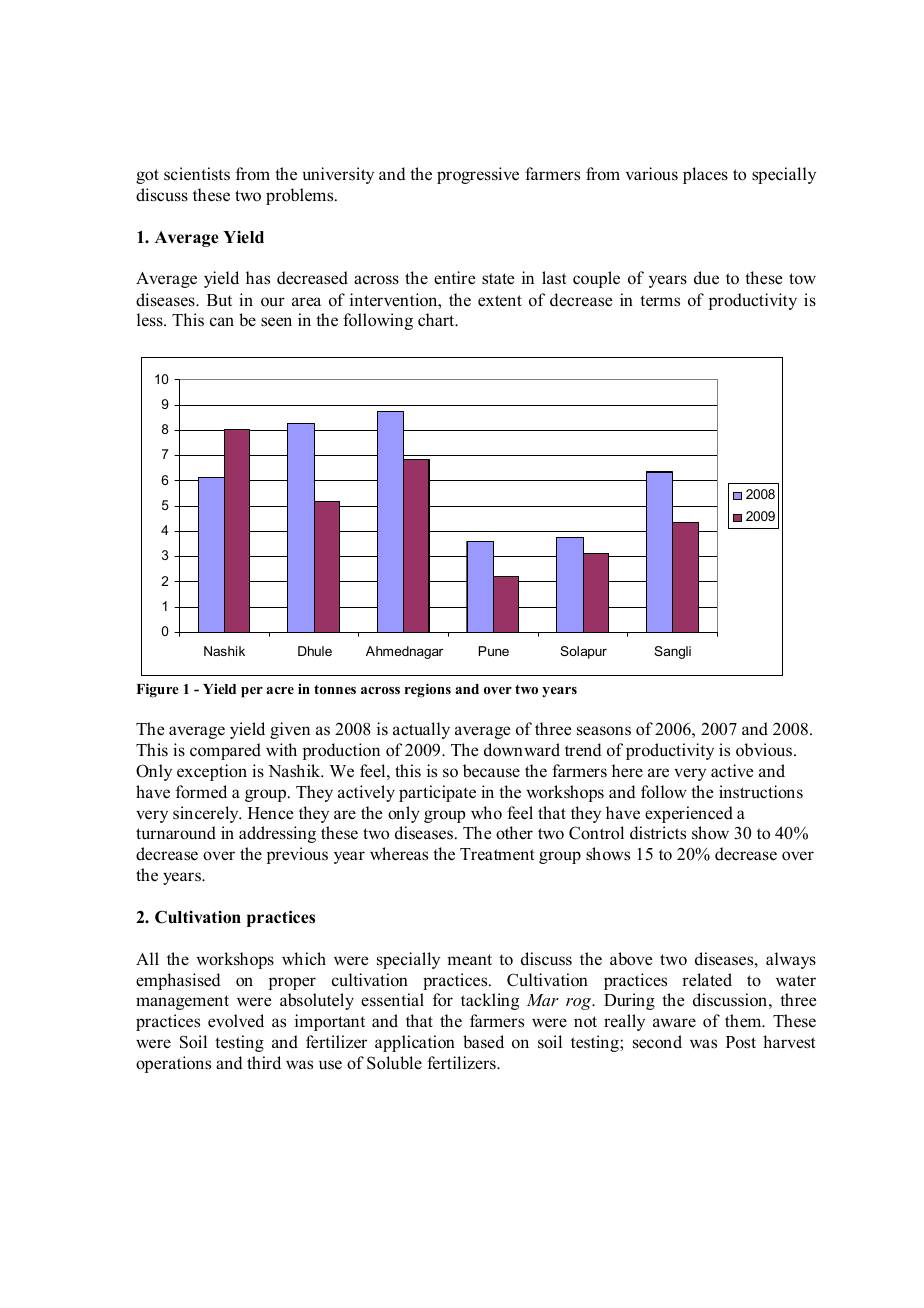 This screenshot has width=924, height=1308. I want to click on obvious, so click(765, 750).
